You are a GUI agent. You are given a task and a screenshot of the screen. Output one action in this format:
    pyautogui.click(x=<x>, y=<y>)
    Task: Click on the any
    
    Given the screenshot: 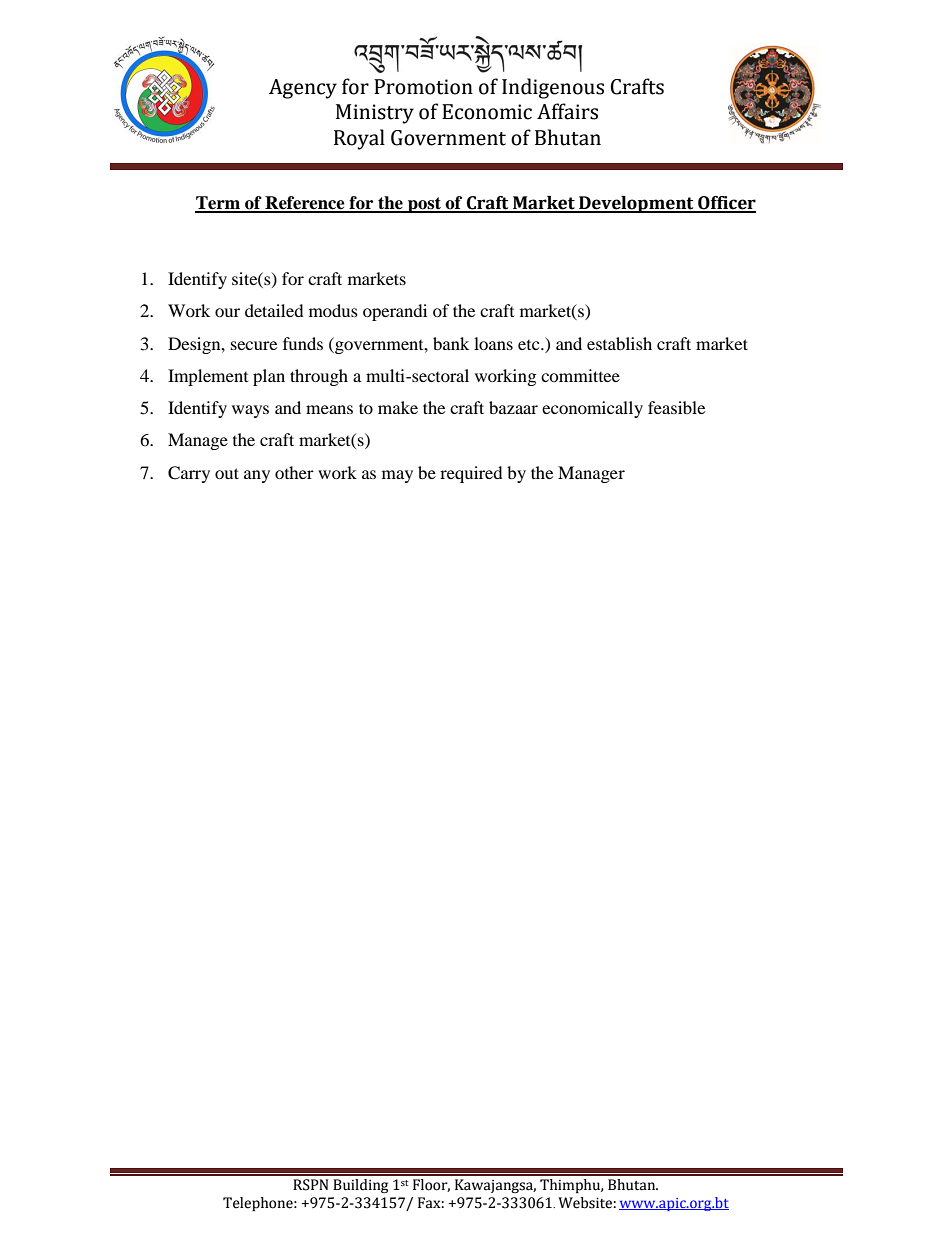 What is the action you would take?
    pyautogui.click(x=257, y=476)
